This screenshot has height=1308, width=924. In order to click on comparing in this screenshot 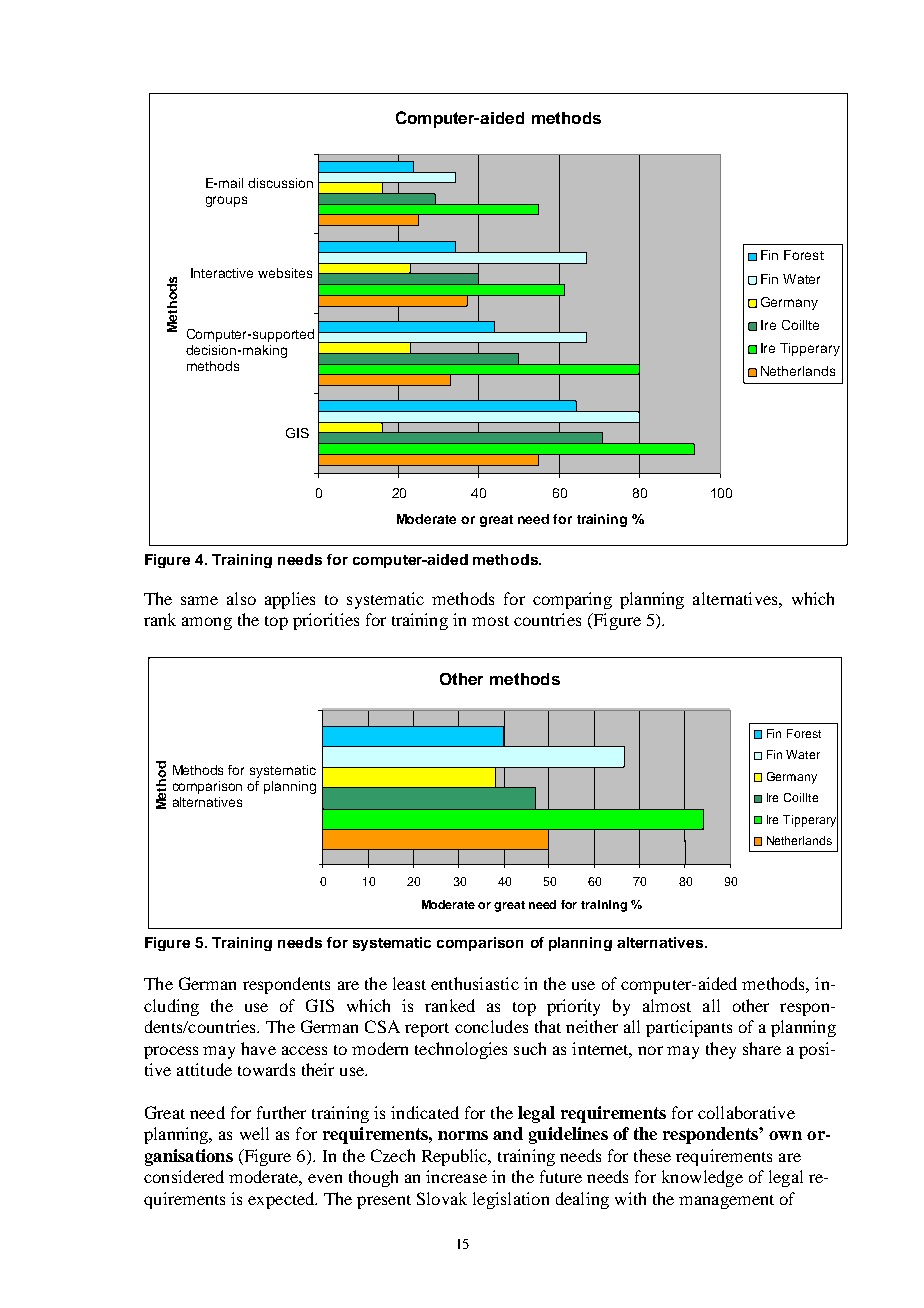, I will do `click(572, 600)`.
